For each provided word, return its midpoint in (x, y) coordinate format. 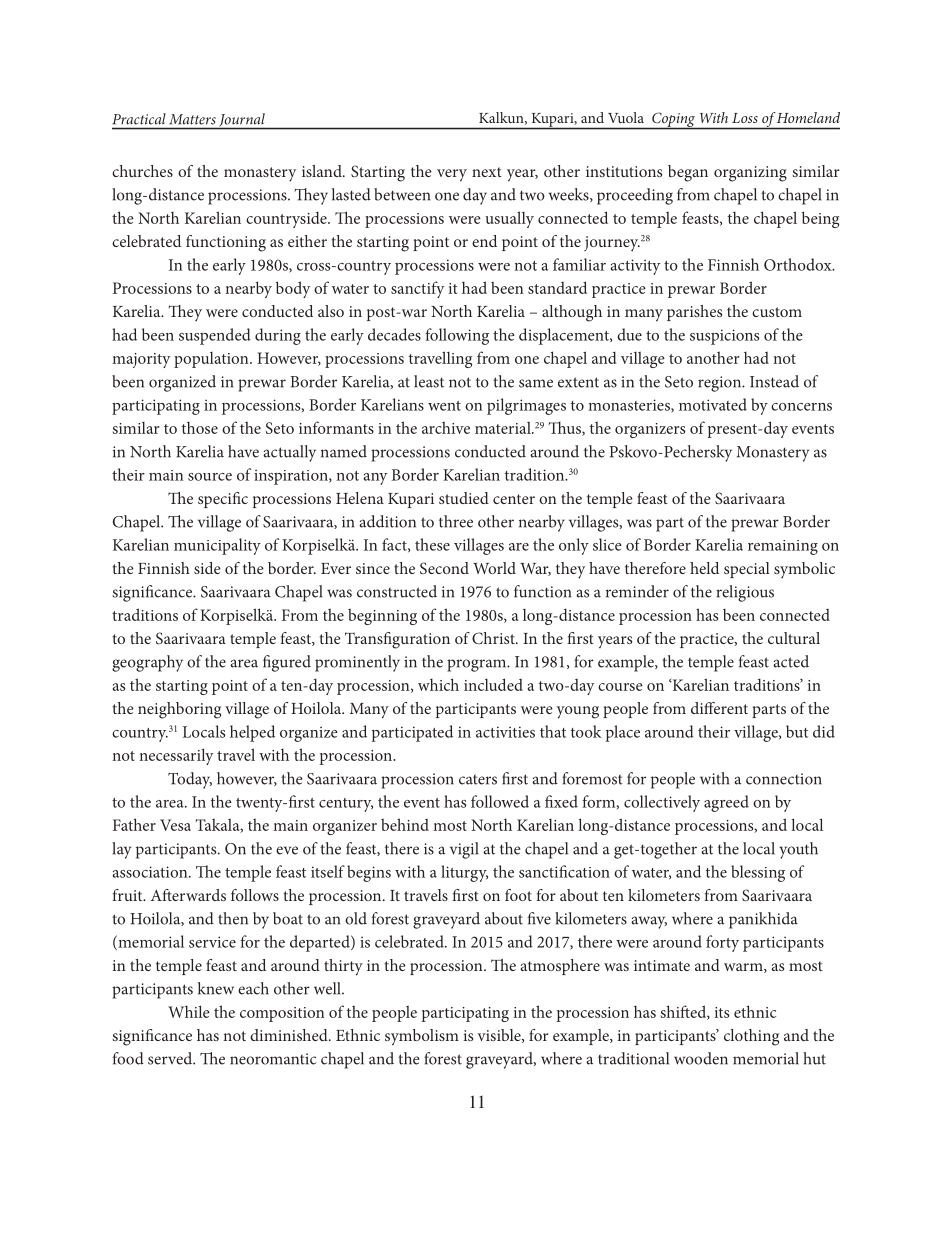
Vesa (175, 825)
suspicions (724, 337)
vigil (464, 850)
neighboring (179, 710)
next (487, 172)
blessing (758, 873)
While (189, 1011)
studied (464, 498)
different (719, 708)
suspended (215, 336)
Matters (193, 119)
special (747, 570)
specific (223, 500)
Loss (745, 118)
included (493, 684)
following (457, 336)
